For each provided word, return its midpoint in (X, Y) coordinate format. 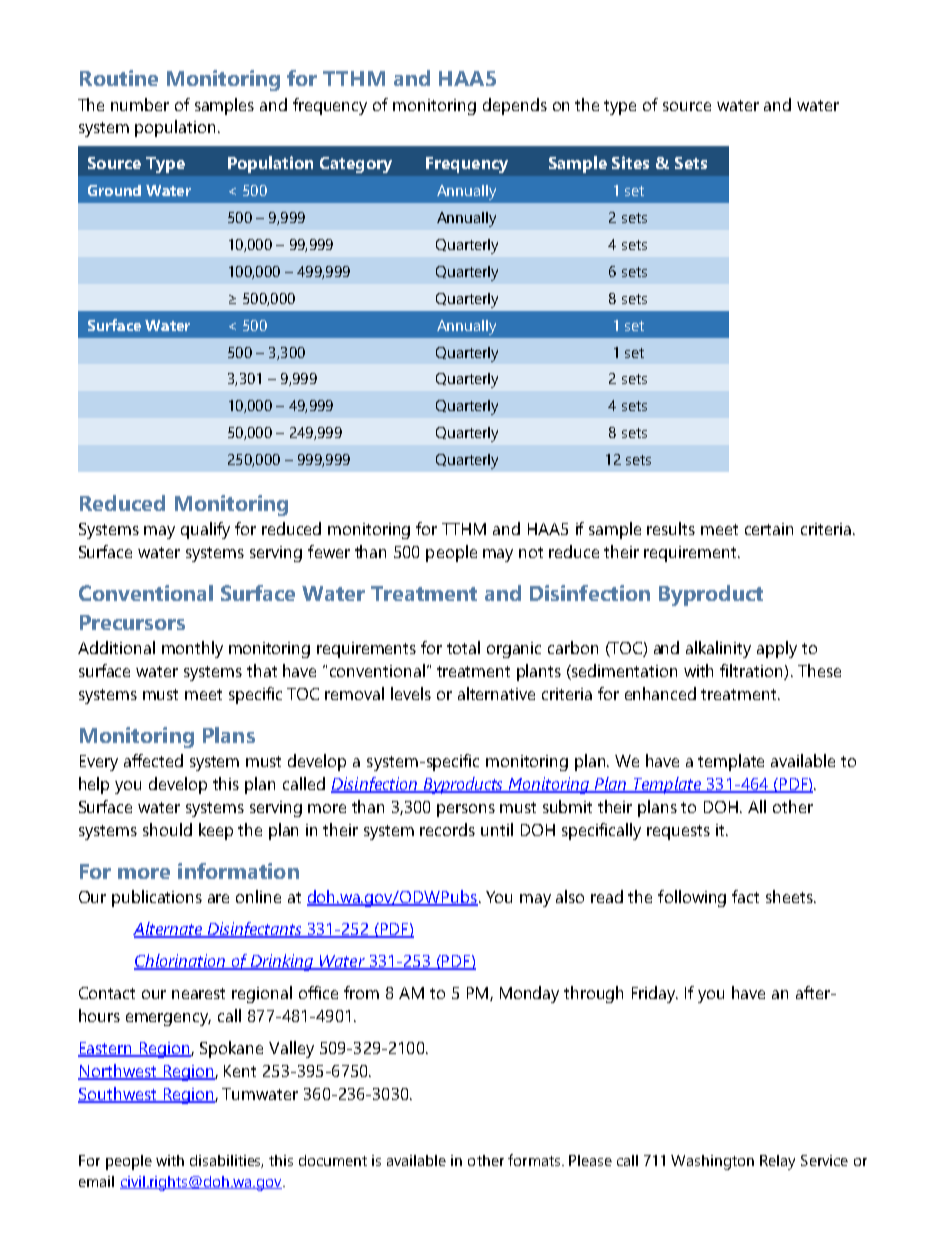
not (531, 552)
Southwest (118, 1094)
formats (535, 1160)
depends (515, 106)
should (167, 829)
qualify (205, 530)
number (140, 104)
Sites (630, 162)
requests (678, 832)
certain (769, 529)
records (447, 829)
